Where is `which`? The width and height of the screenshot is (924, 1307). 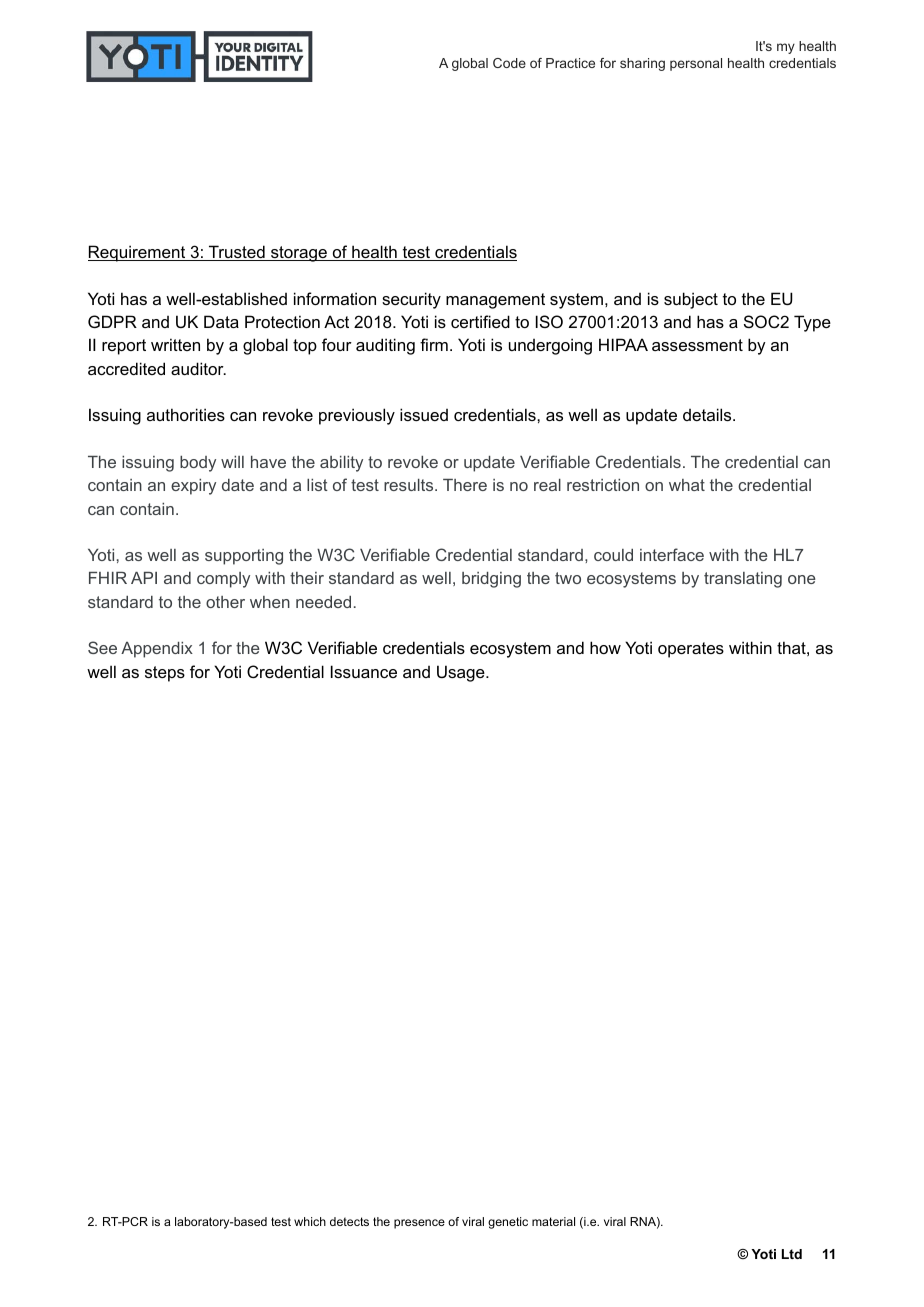
which is located at coordinates (310, 1221).
